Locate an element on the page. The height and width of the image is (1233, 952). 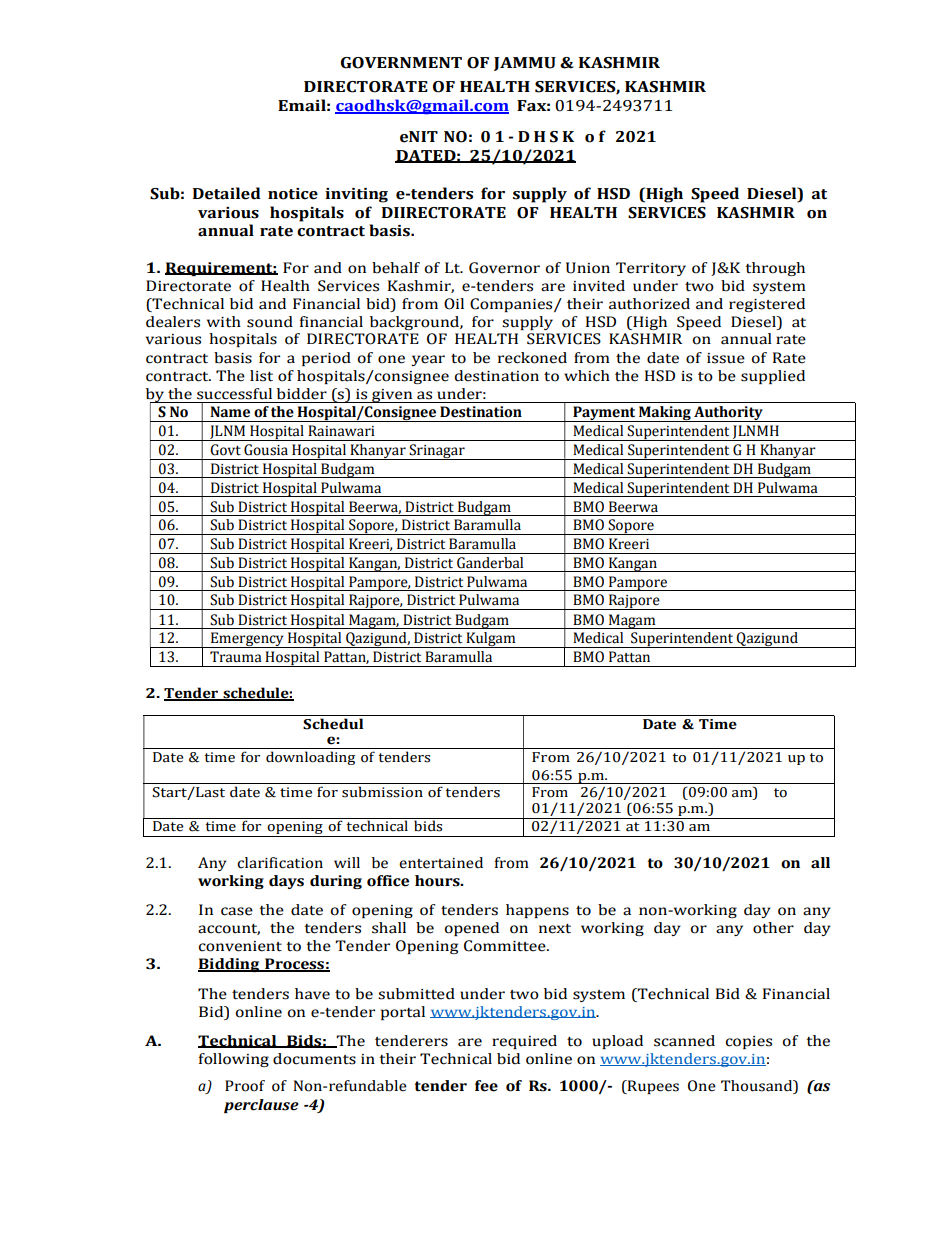
JAMMU is located at coordinates (525, 64).
